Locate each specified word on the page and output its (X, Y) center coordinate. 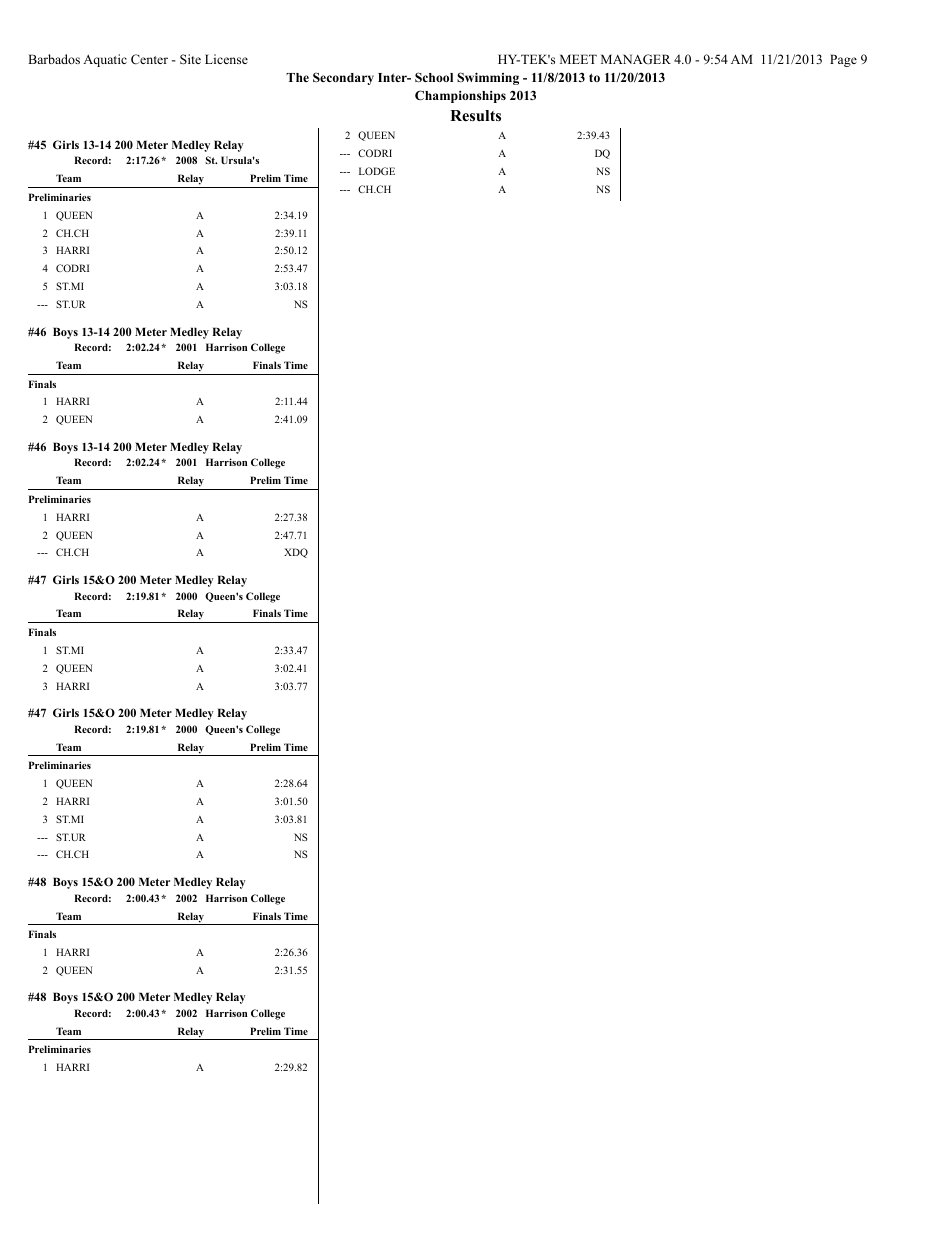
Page (843, 60)
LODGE (377, 171)
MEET (578, 59)
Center (149, 59)
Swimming (488, 78)
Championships (460, 96)
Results (475, 116)
